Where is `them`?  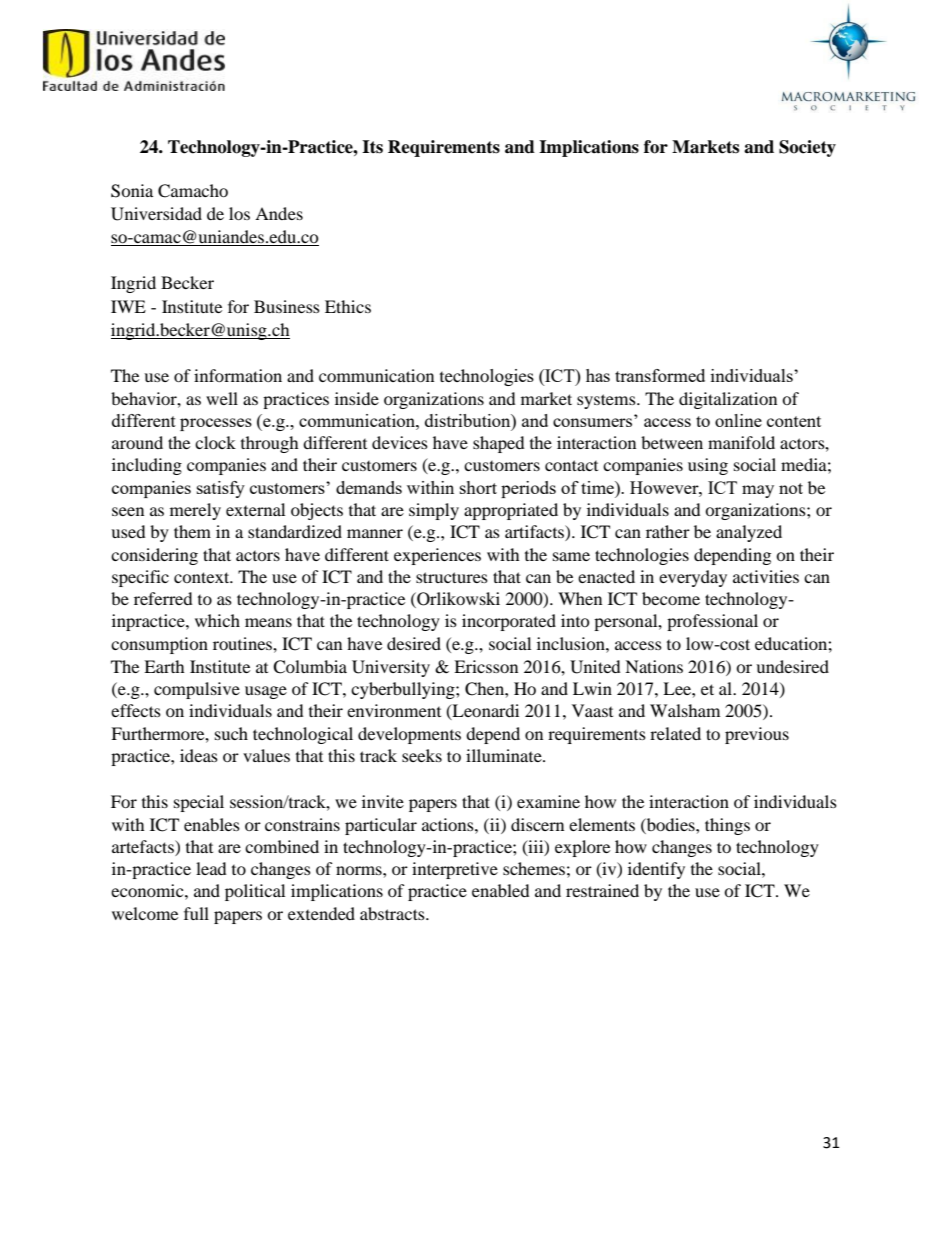
them is located at coordinates (192, 531).
